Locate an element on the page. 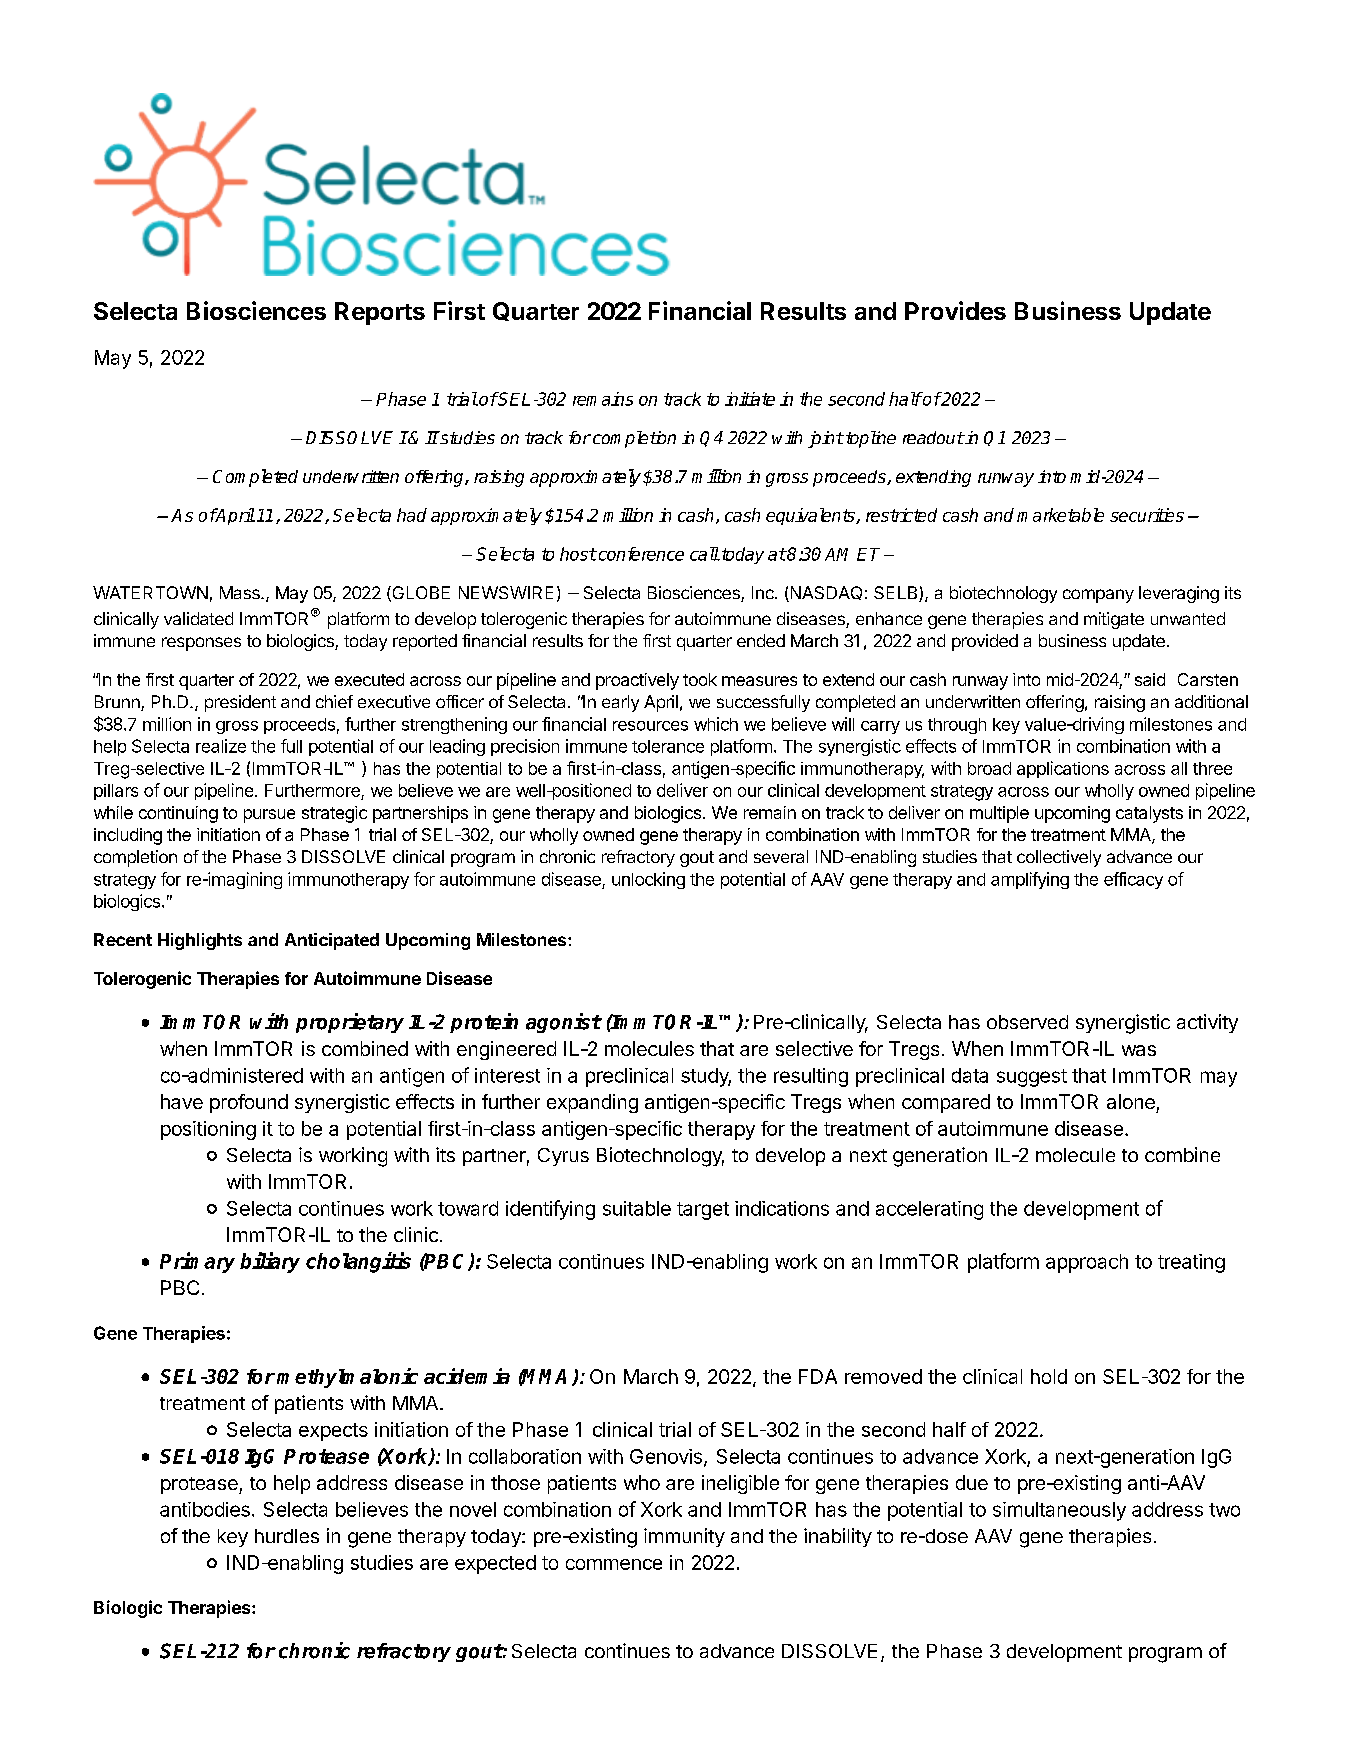 This page has width=1355, height=1754. realize is located at coordinates (221, 746).
